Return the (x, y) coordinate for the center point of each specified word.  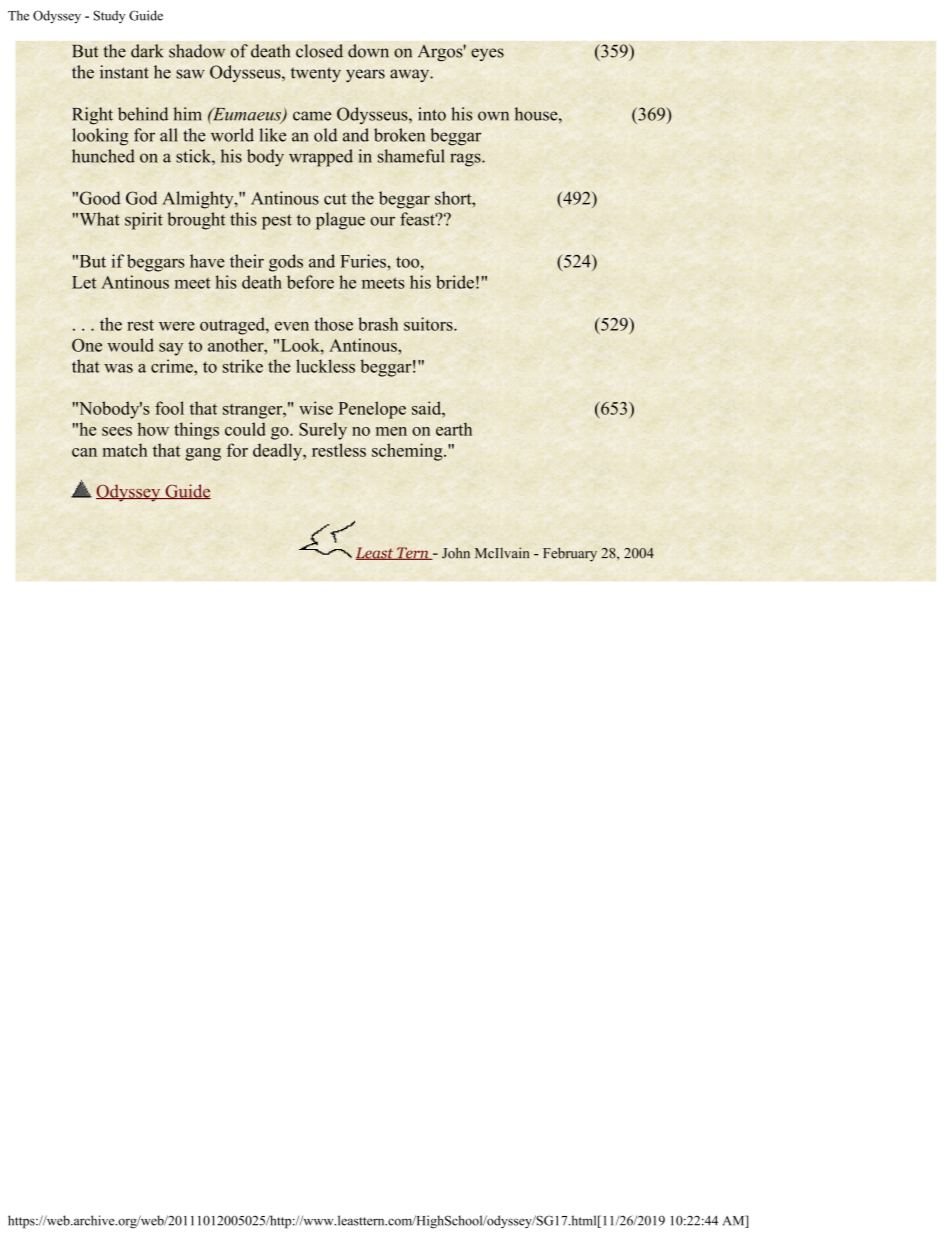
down (368, 51)
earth (454, 429)
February (570, 554)
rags (466, 160)
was (118, 368)
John (456, 553)
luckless (325, 366)
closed (319, 51)
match (125, 450)
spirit (144, 221)
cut (335, 199)
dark (147, 51)
